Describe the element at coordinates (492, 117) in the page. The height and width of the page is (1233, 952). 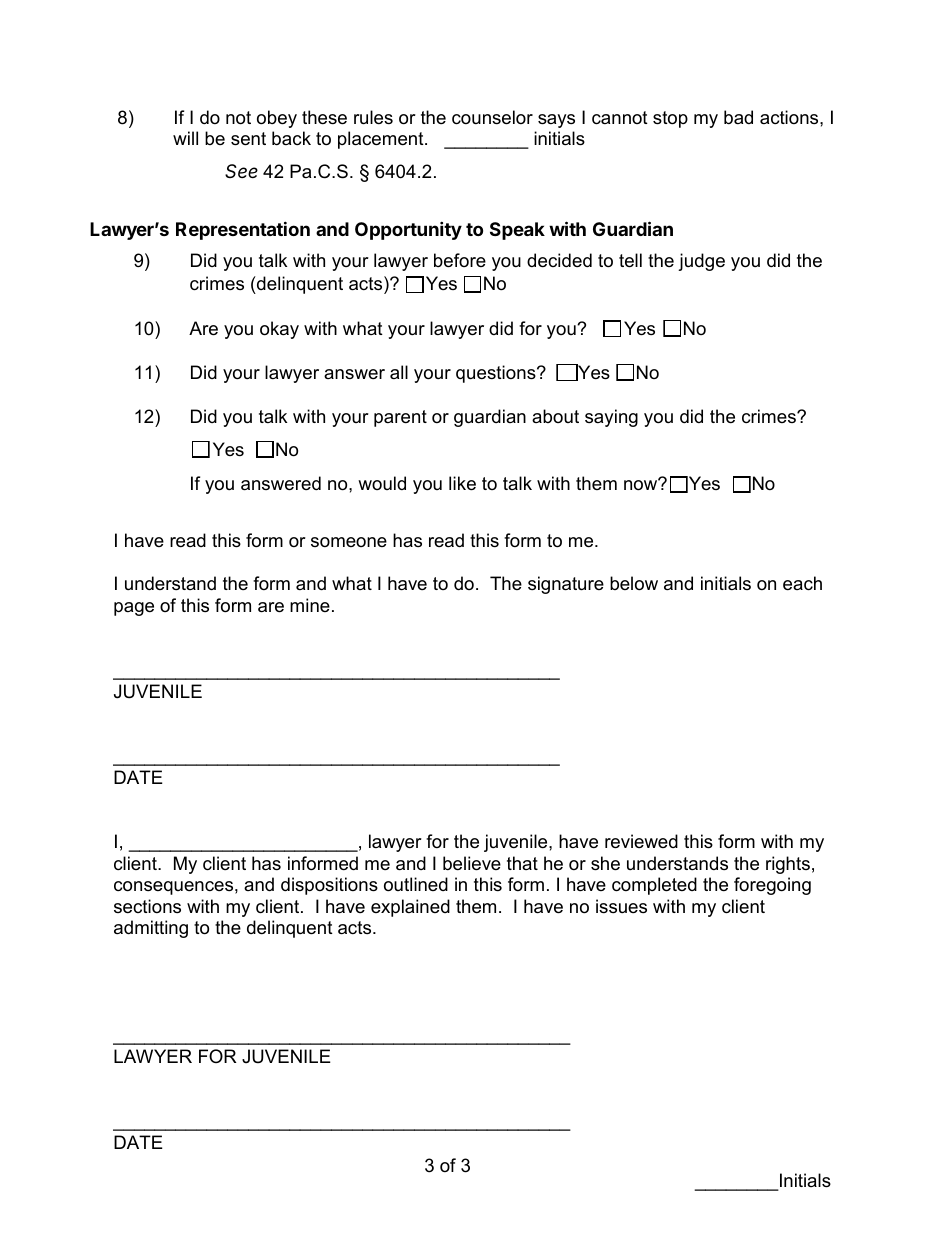
I see `counselor` at that location.
